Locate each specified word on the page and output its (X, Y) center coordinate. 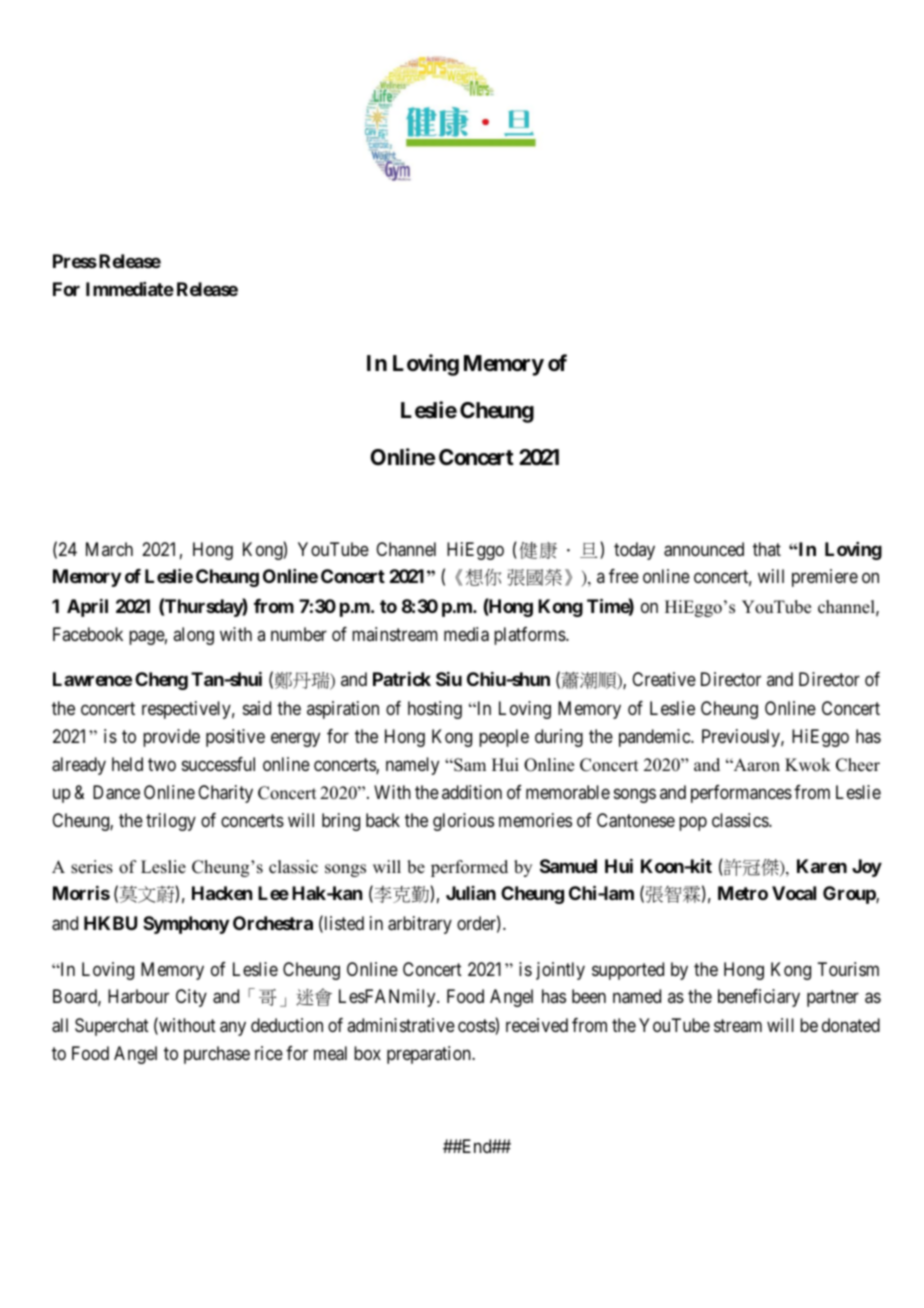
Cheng (161, 681)
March (109, 549)
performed (469, 868)
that (767, 549)
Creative (664, 679)
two (162, 764)
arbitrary (420, 925)
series (92, 867)
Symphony (186, 925)
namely (412, 766)
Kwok (808, 765)
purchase (217, 1055)
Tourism (848, 969)
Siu (449, 679)
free (624, 576)
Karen (822, 866)
